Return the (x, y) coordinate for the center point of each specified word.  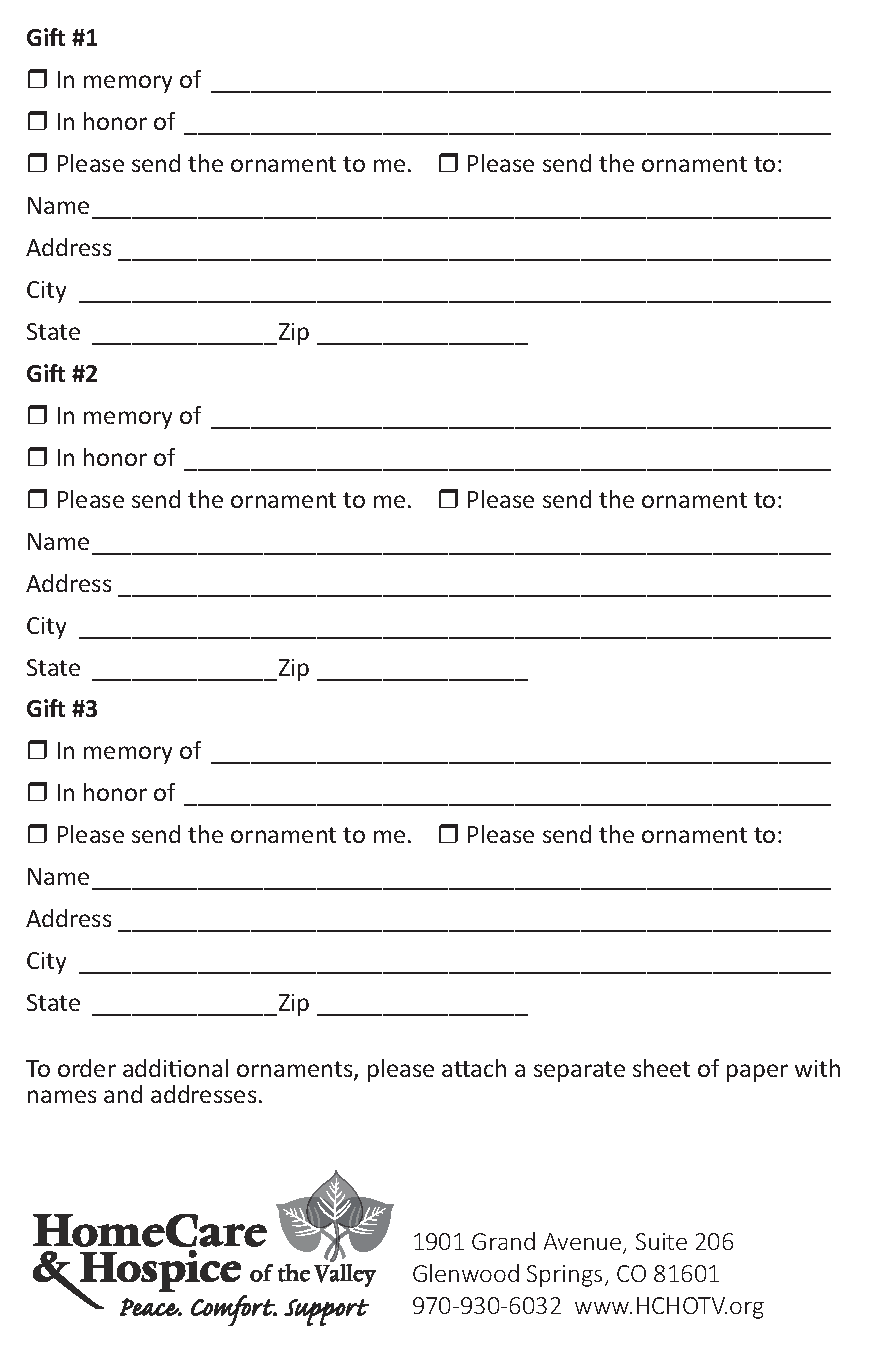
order (87, 1068)
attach (474, 1068)
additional (175, 1068)
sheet (661, 1068)
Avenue (584, 1243)
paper (757, 1073)
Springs (566, 1276)
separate (579, 1071)
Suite (661, 1241)
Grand (503, 1241)
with (817, 1068)
